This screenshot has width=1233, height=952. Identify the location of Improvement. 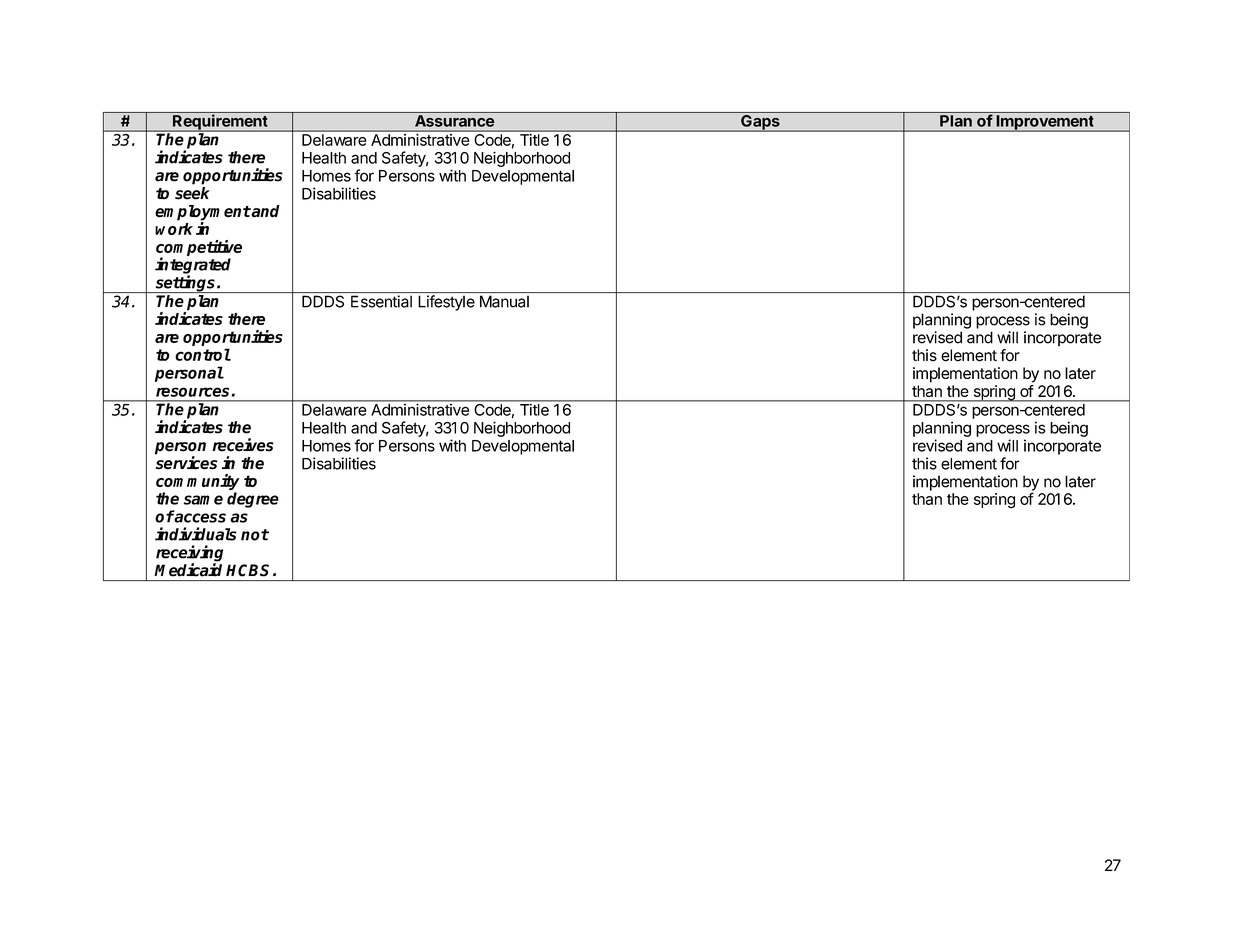
(1045, 123).
